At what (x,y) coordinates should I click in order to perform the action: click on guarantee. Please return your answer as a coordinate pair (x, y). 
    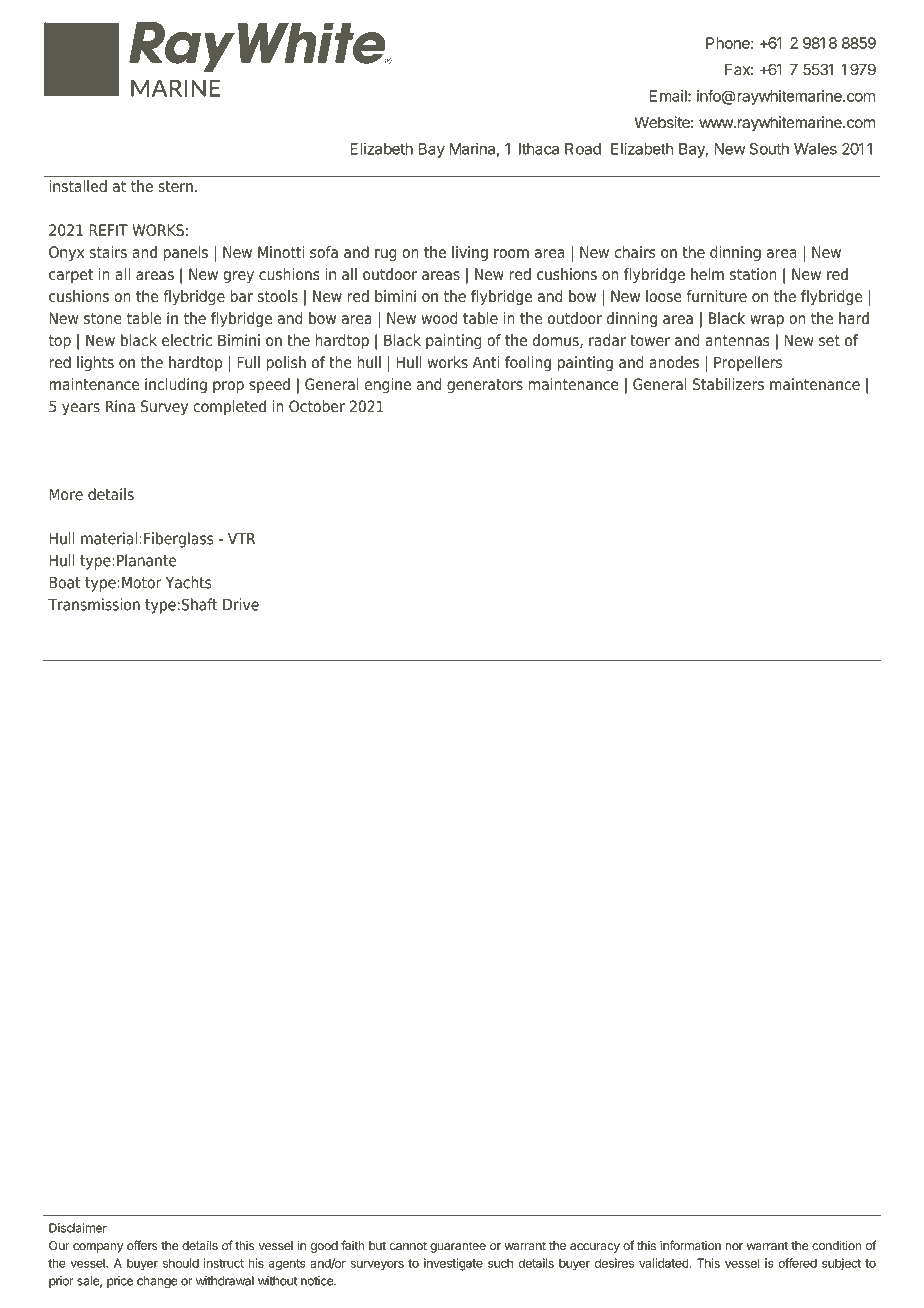
    Looking at the image, I should click on (458, 1247).
